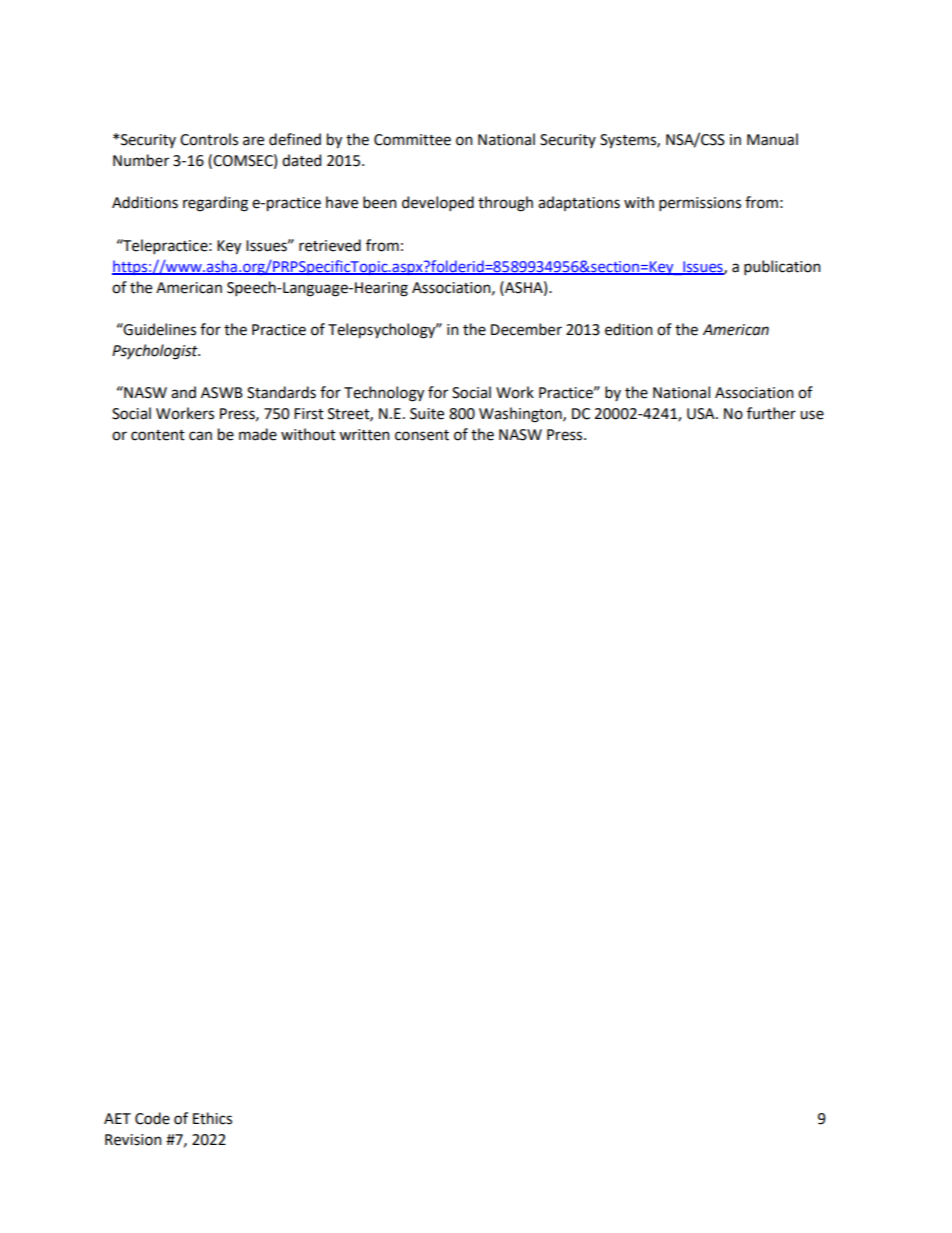  Describe the element at coordinates (152, 1118) in the image. I see `Code` at that location.
